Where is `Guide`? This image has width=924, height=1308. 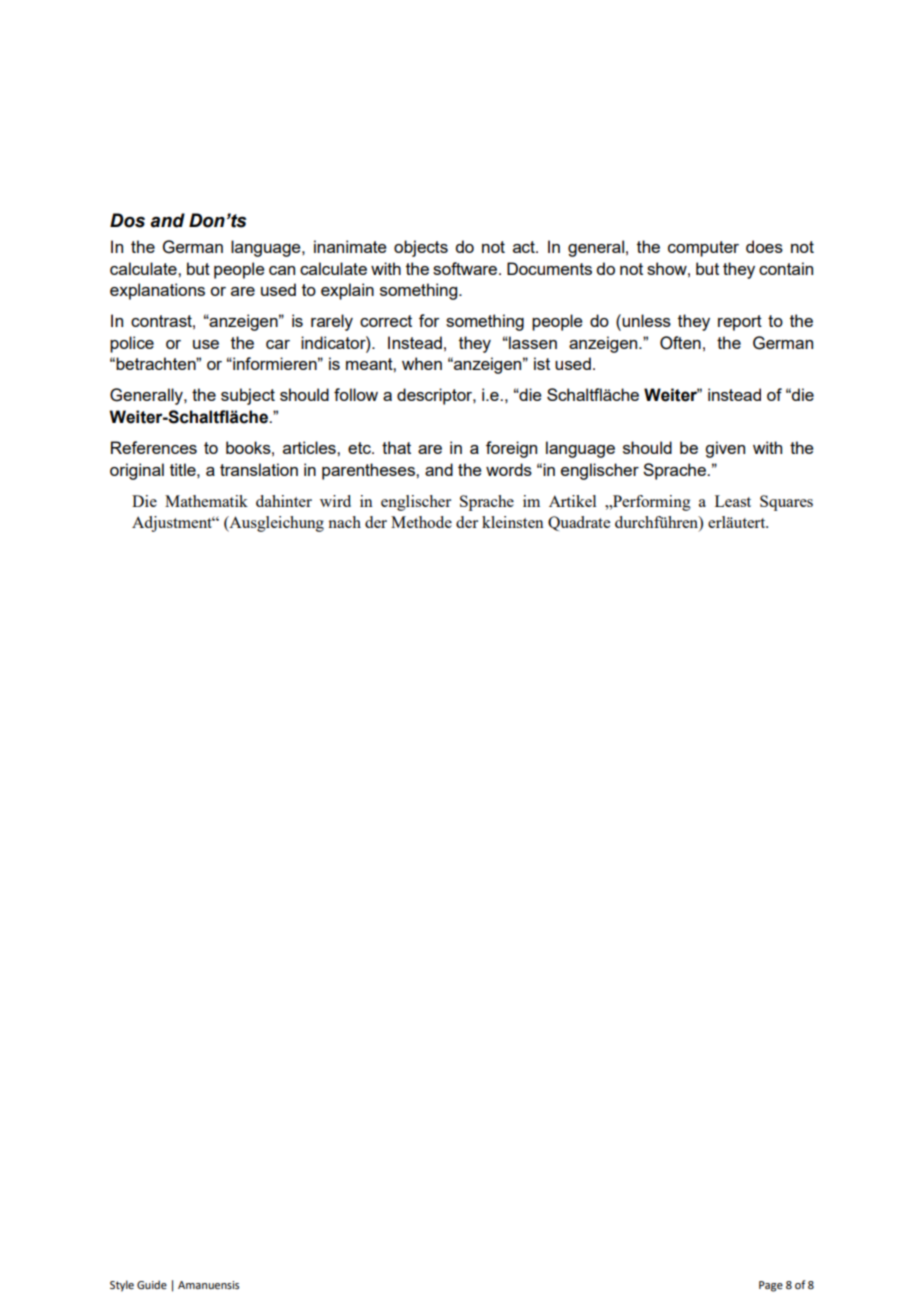 Guide is located at coordinates (152, 1285).
